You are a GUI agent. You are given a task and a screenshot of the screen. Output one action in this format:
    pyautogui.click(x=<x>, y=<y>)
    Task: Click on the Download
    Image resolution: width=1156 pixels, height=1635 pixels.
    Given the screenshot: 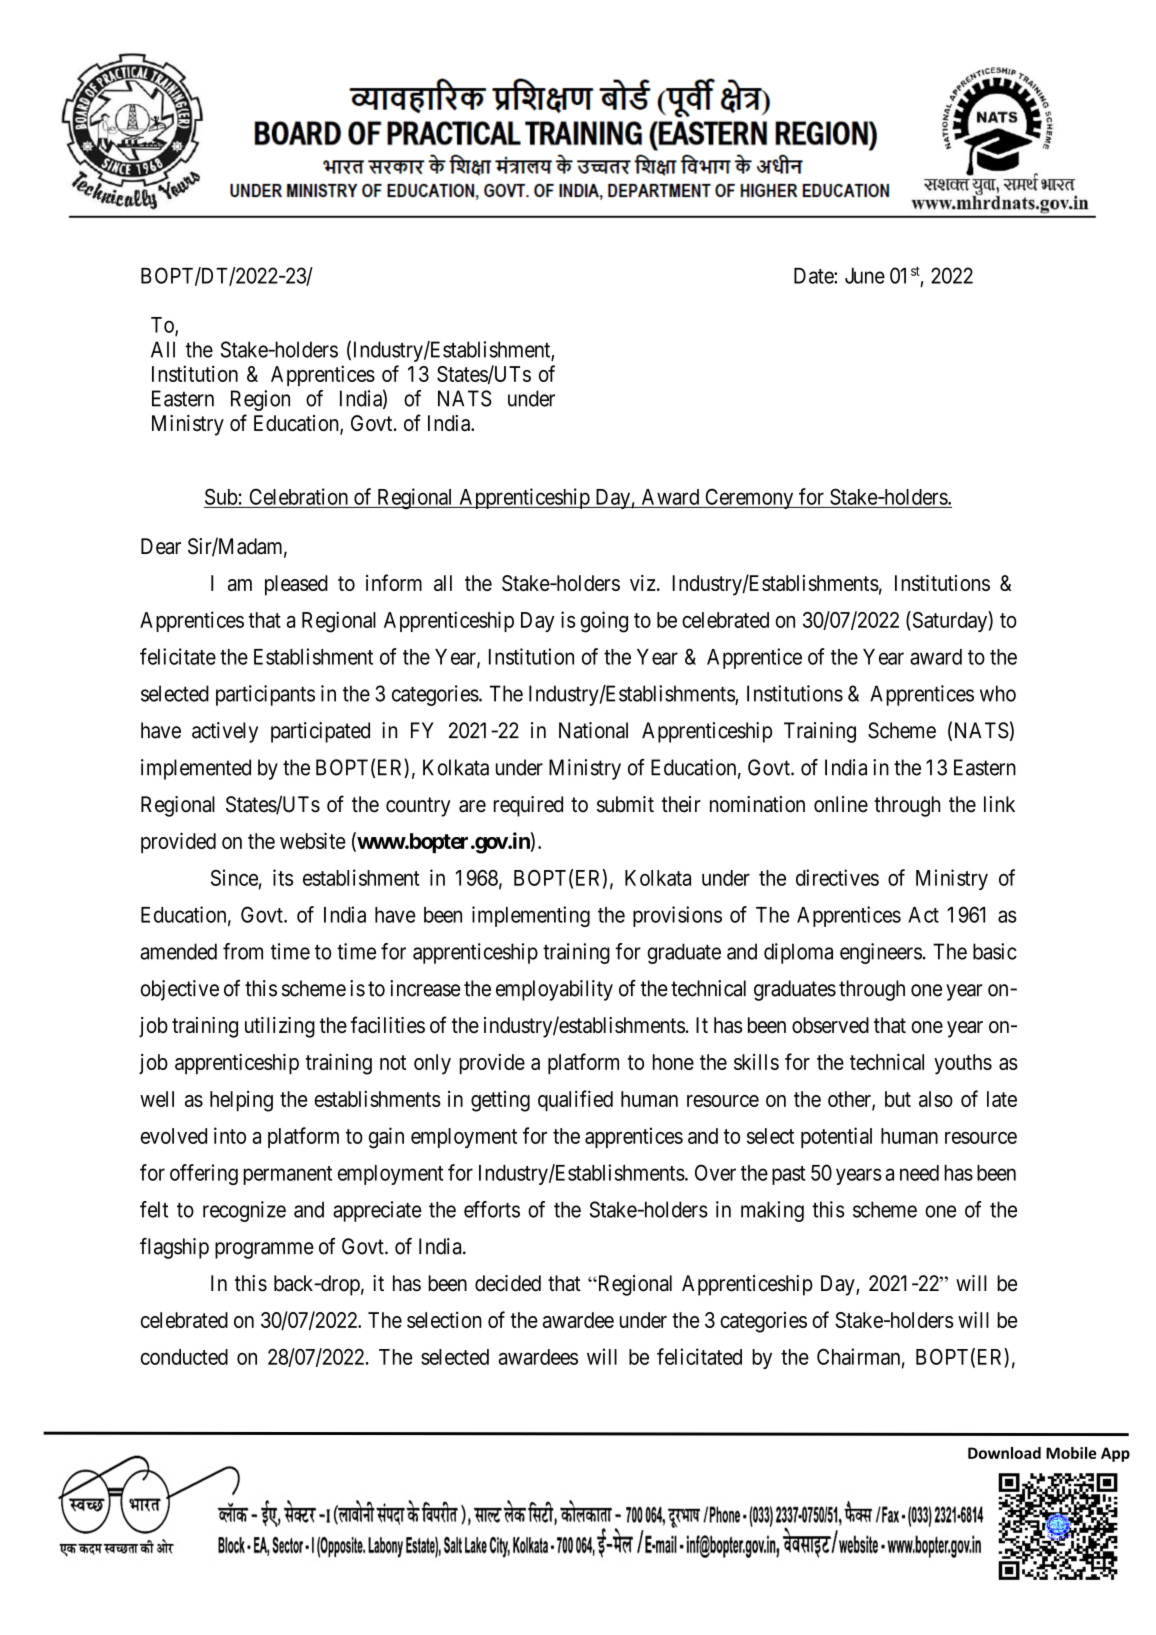 What is the action you would take?
    pyautogui.click(x=1004, y=1453)
